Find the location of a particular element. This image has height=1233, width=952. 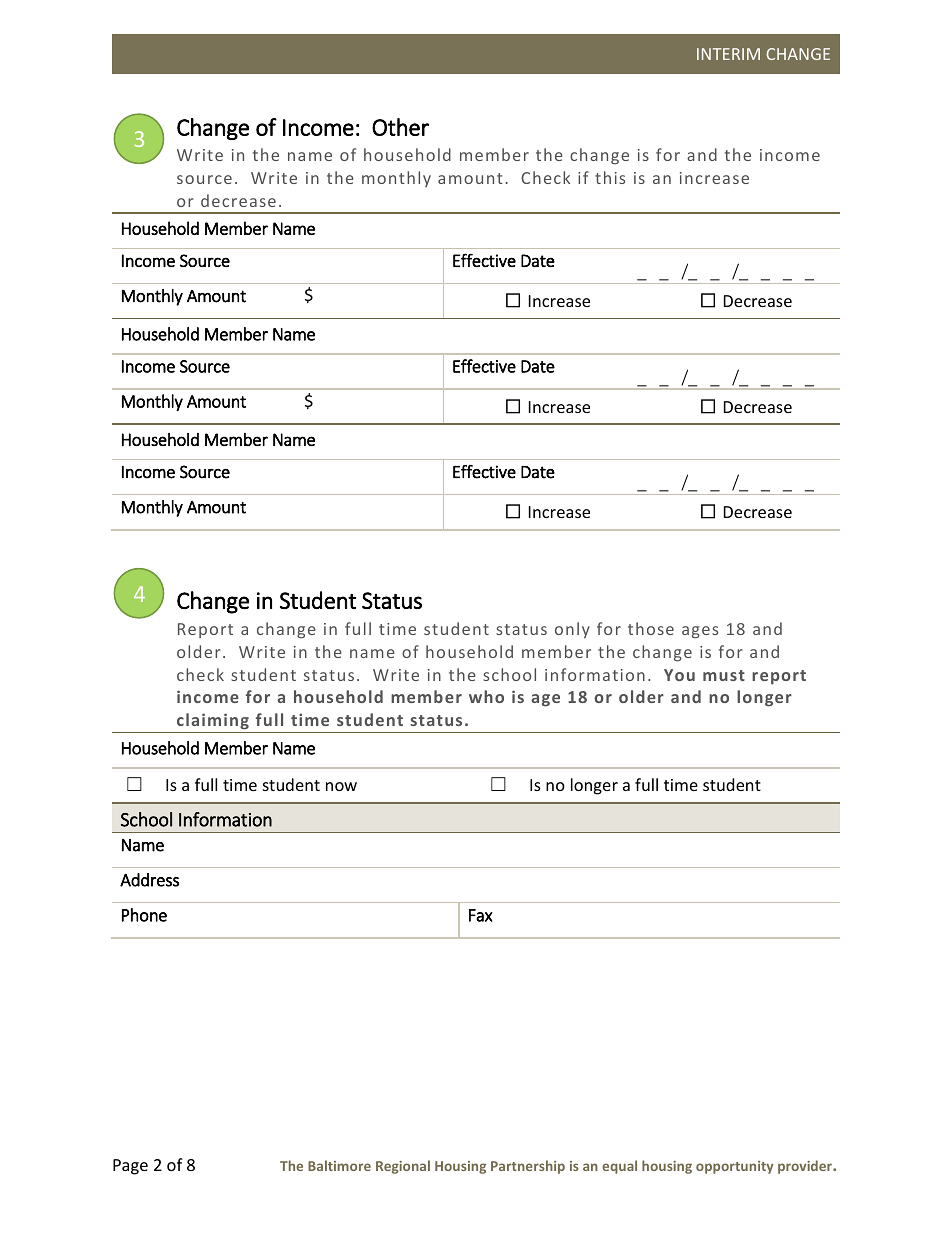

Fax is located at coordinates (481, 915).
